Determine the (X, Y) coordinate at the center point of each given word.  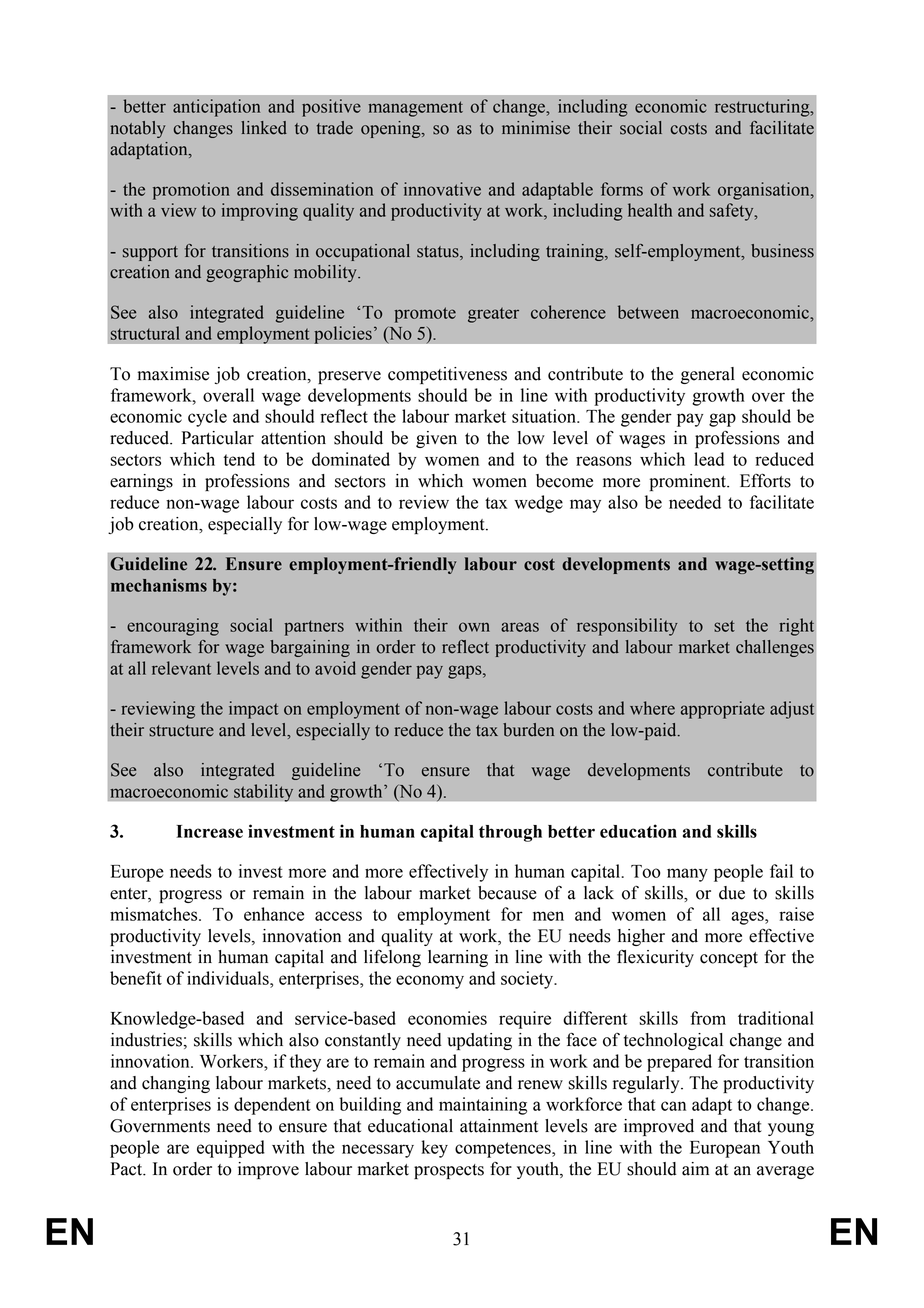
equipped (231, 1149)
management (415, 109)
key (434, 1149)
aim (695, 1169)
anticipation (216, 108)
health (650, 210)
